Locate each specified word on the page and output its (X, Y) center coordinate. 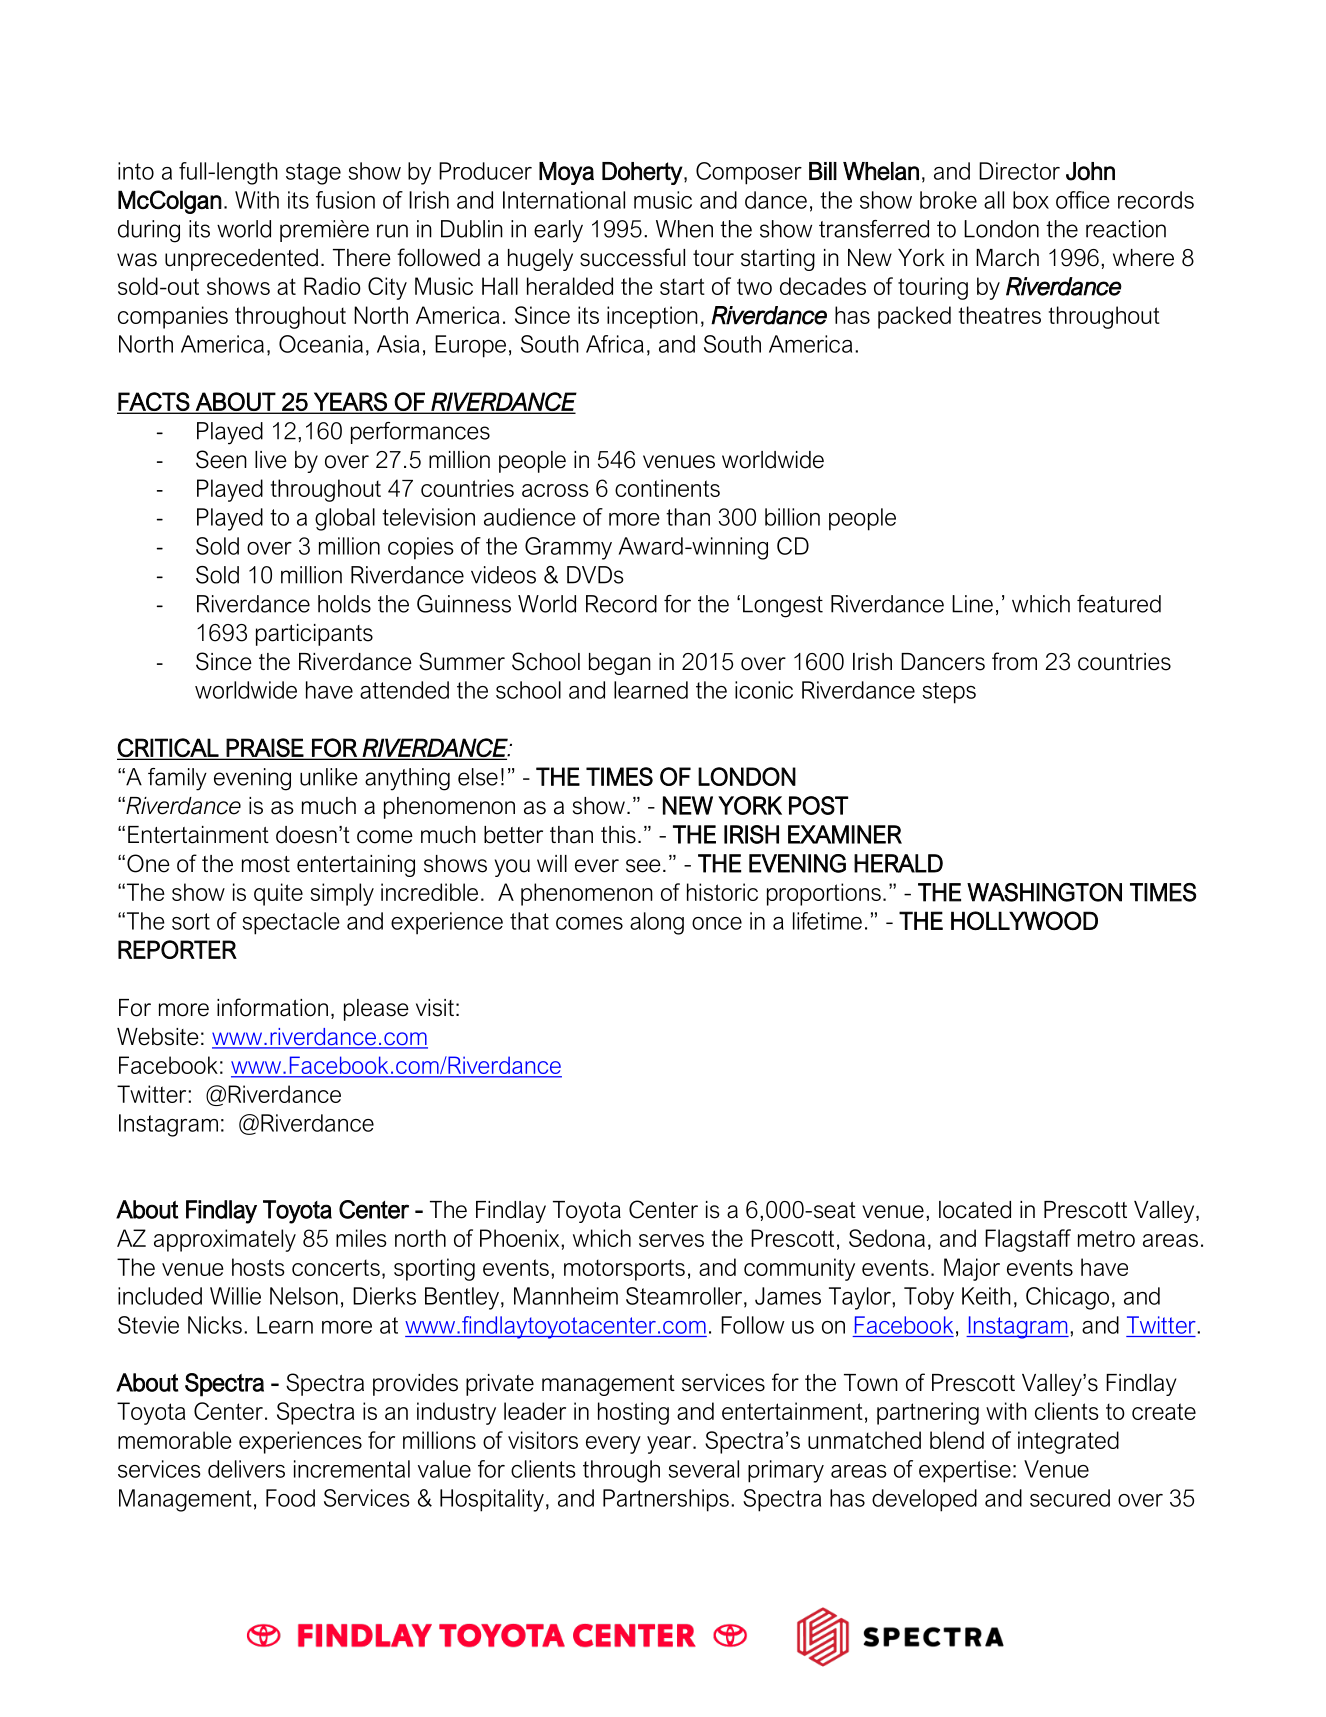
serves (671, 1240)
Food (290, 1498)
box (1031, 200)
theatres (1000, 315)
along (657, 923)
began (620, 664)
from (1014, 661)
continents (667, 488)
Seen (221, 459)
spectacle (291, 923)
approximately (225, 1240)
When (684, 229)
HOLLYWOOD (1024, 920)
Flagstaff (1028, 1240)
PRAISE (265, 748)
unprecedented (241, 260)
